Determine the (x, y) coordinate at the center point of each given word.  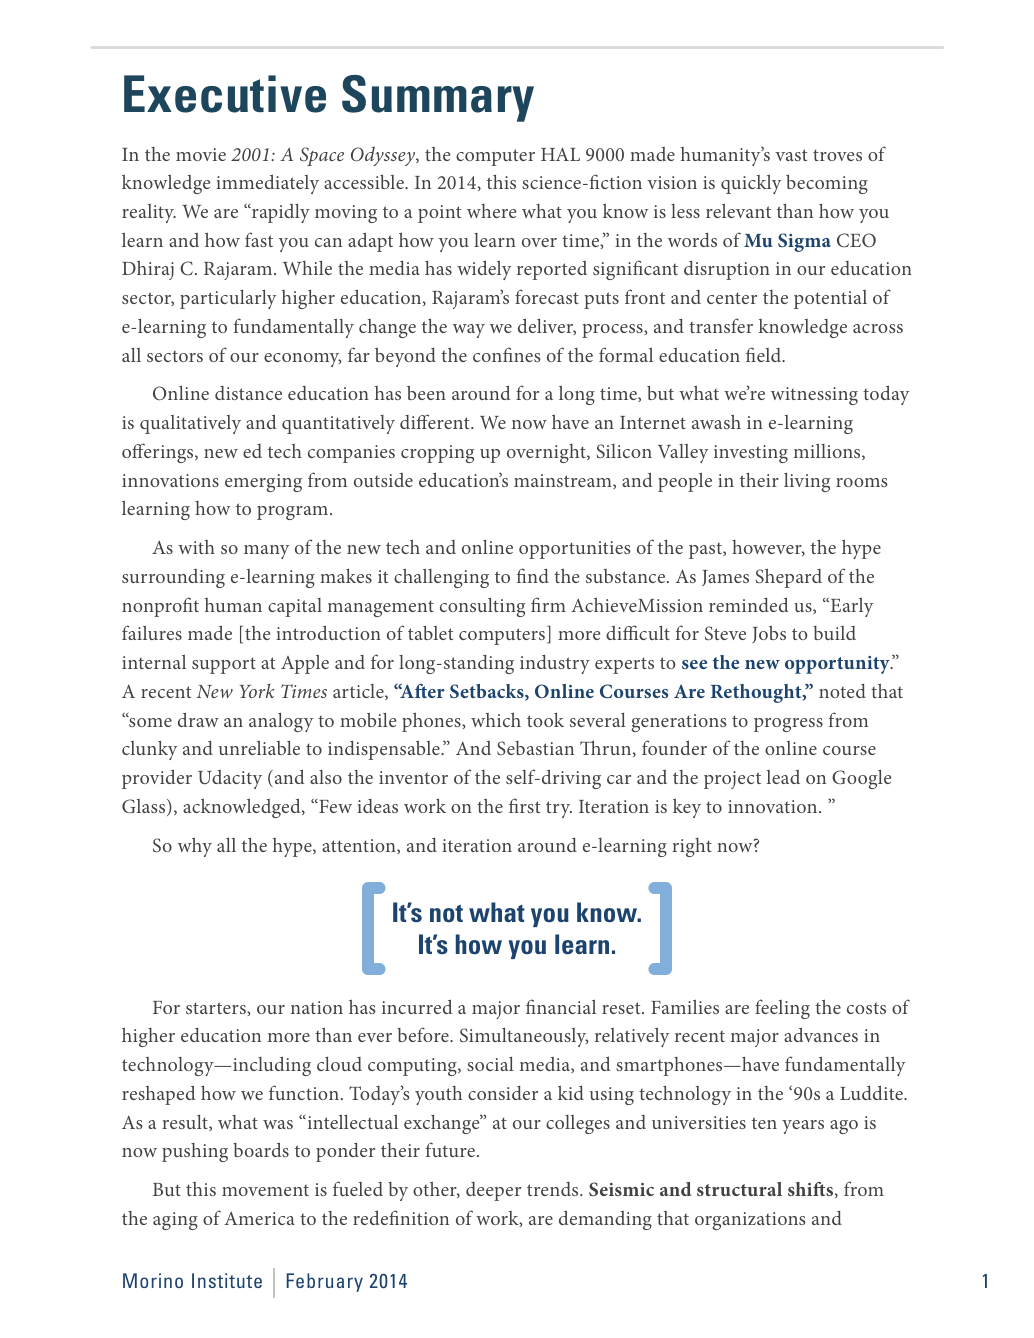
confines (507, 354)
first (524, 805)
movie (201, 154)
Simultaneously (524, 1037)
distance (248, 393)
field (765, 354)
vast (791, 155)
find (533, 575)
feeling (782, 1009)
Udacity (230, 779)
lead (783, 777)
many (266, 552)
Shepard (789, 578)
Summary (438, 98)
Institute (227, 1280)
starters (217, 1008)
